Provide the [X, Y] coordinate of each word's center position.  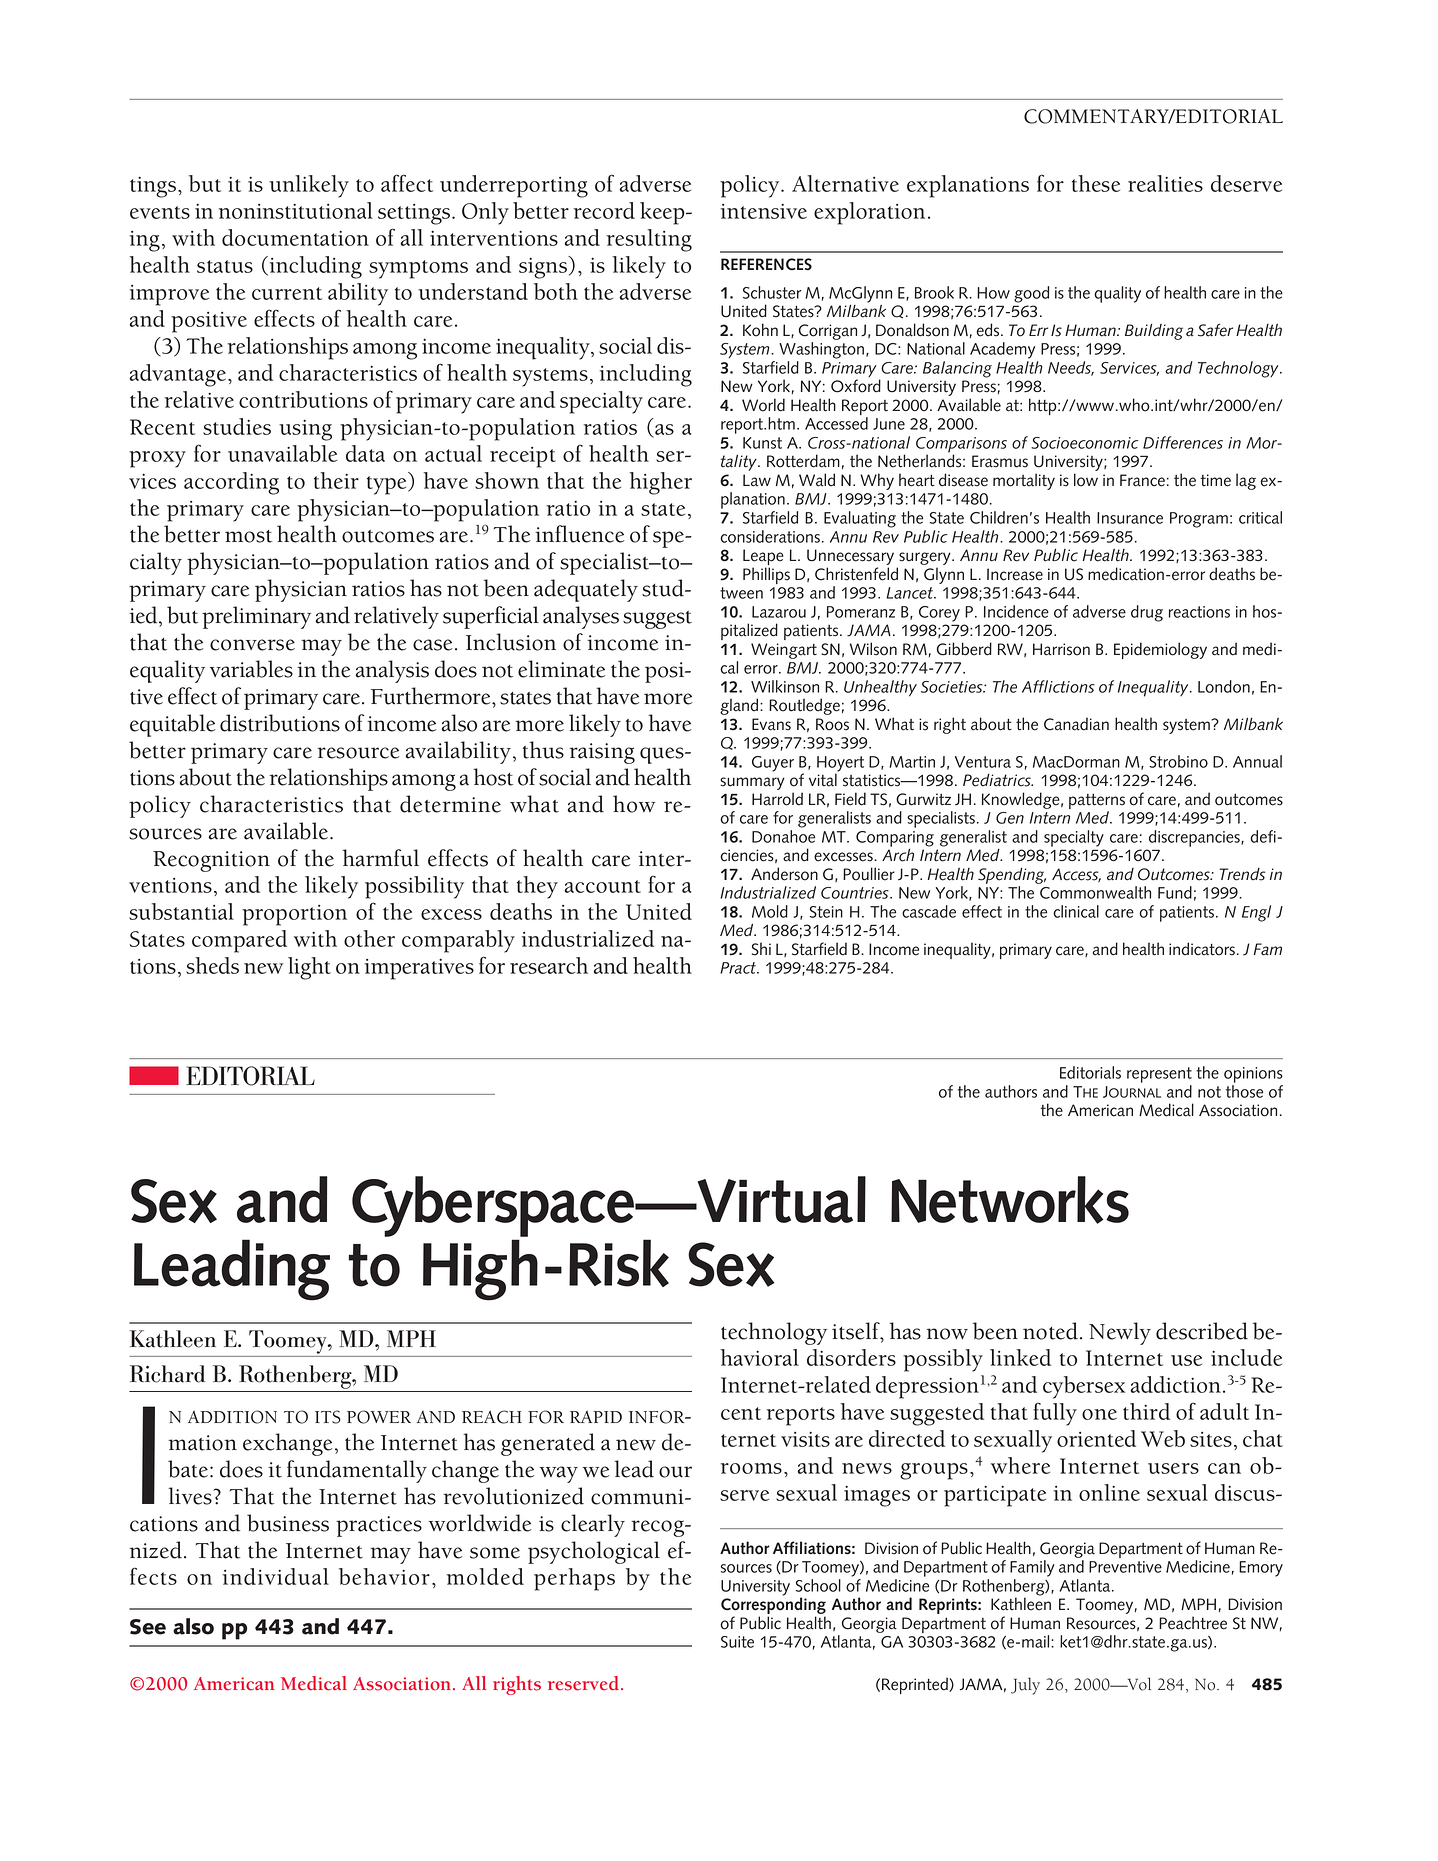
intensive [764, 211]
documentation [295, 237]
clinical [1076, 911]
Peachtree [1193, 1623]
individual [276, 1576]
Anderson [784, 874]
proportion [294, 915]
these [1096, 183]
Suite [737, 1642]
